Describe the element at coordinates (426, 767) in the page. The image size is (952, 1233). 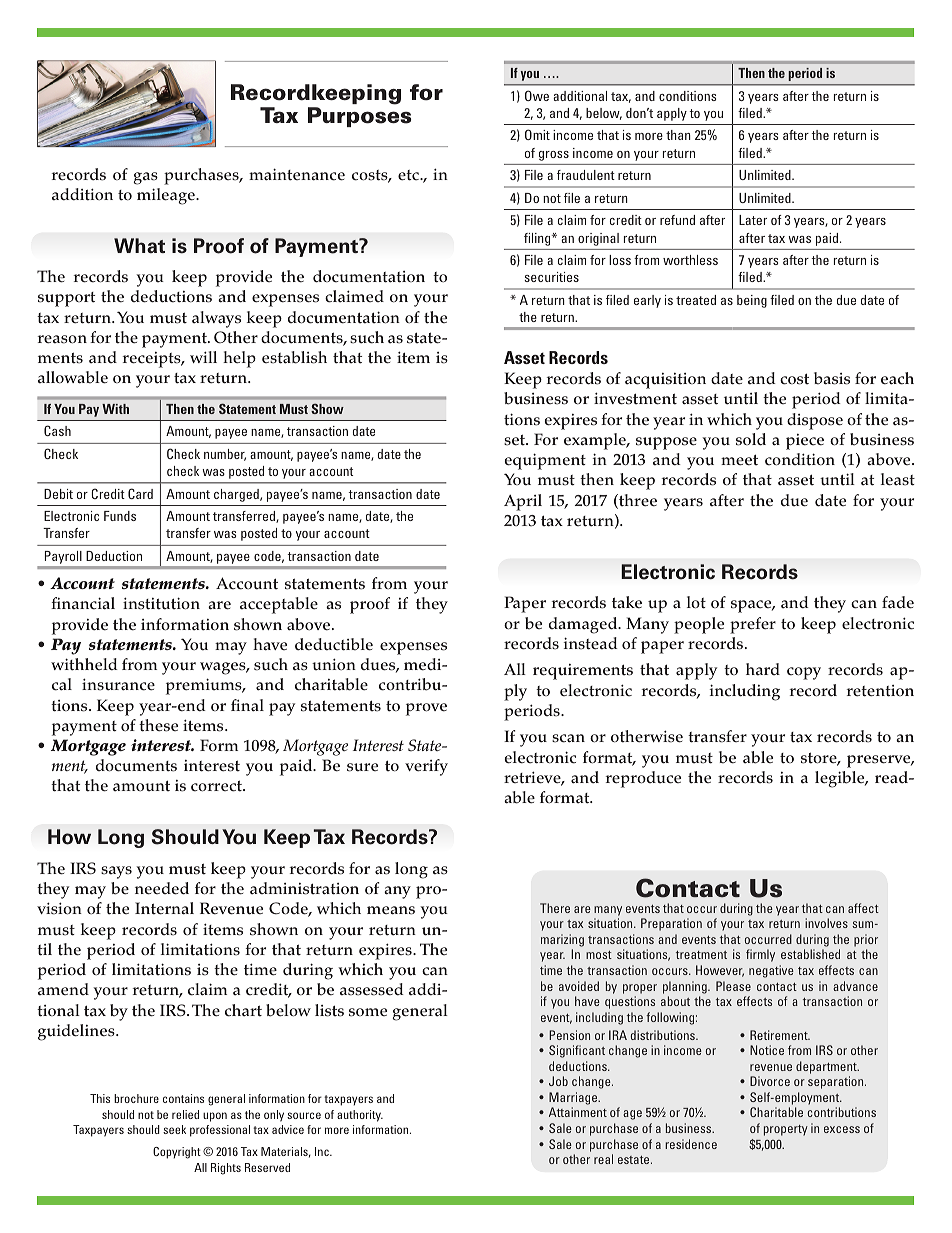
I see `verify` at that location.
